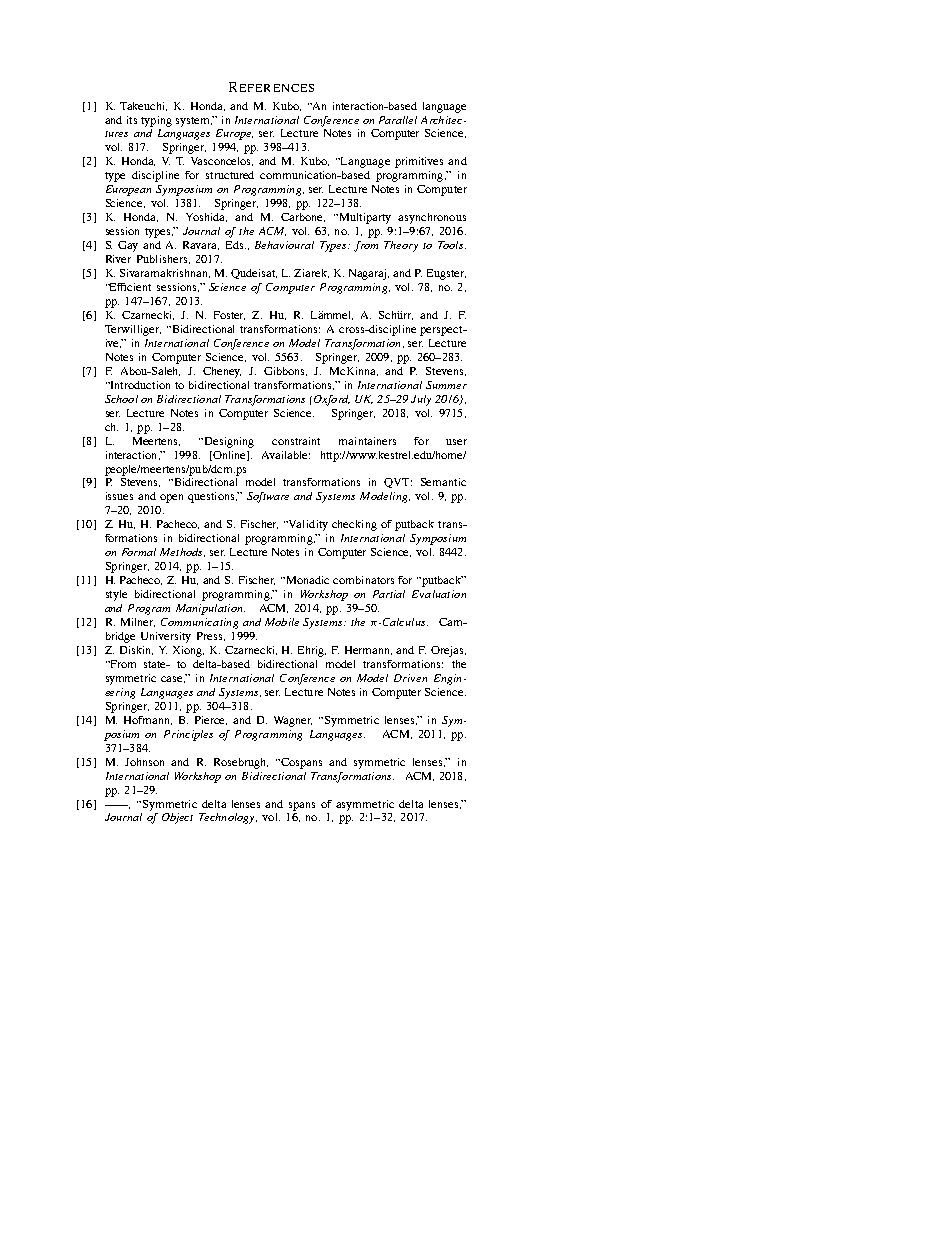 The width and height of the image is (952, 1233). Describe the element at coordinates (284, 245) in the image. I see `Behavioural` at that location.
